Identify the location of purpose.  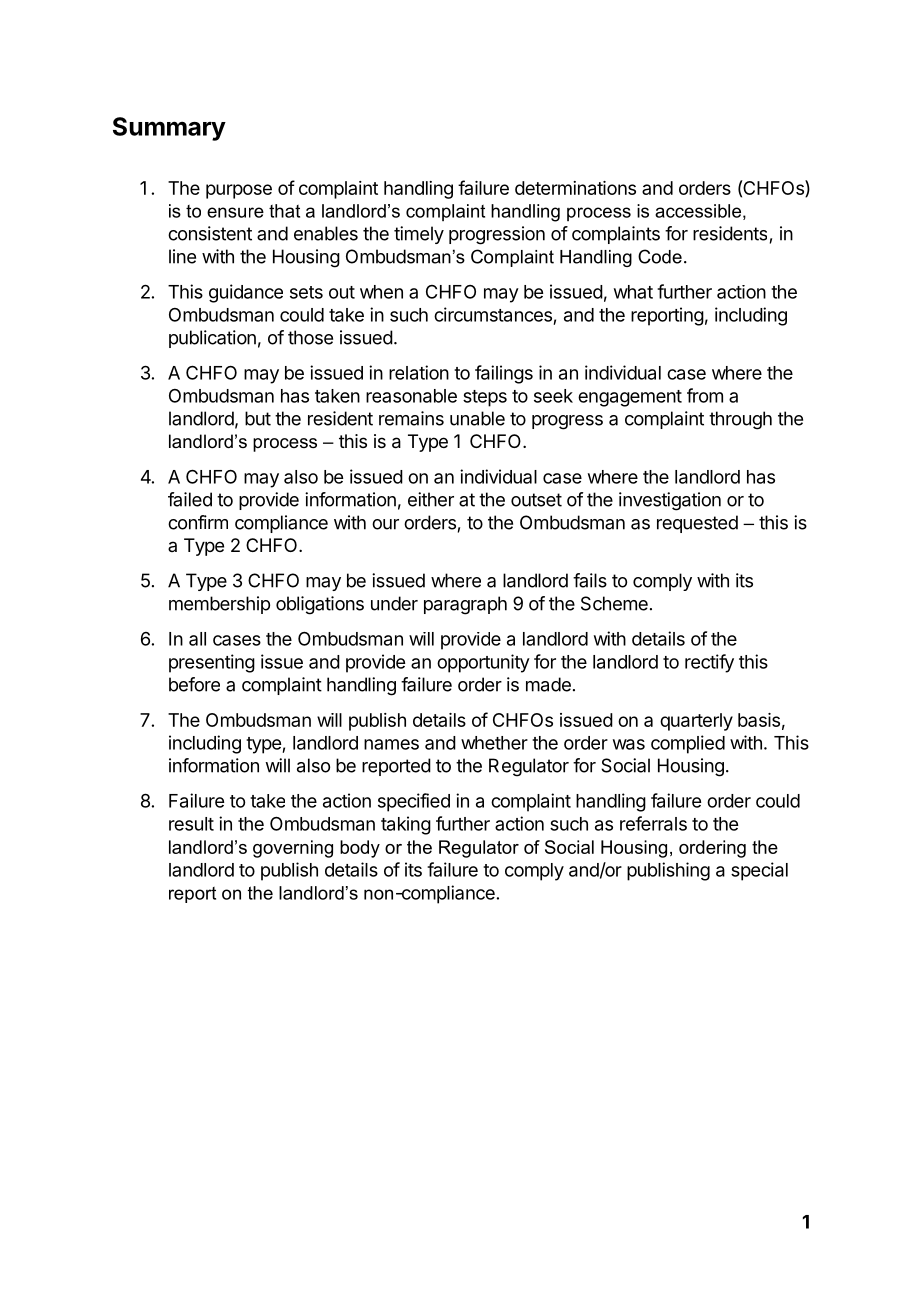
(239, 191).
